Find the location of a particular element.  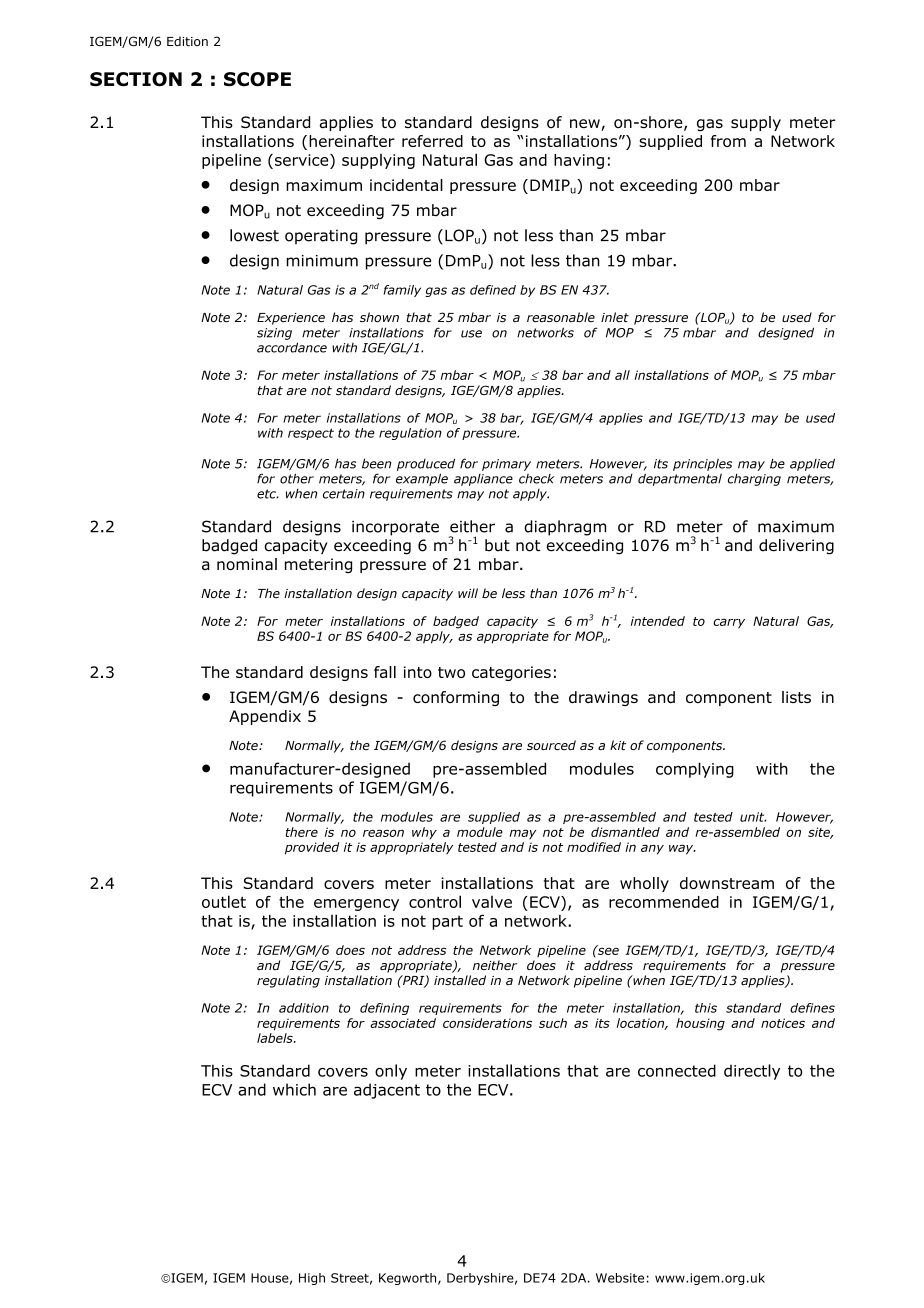

adjacent is located at coordinates (387, 1091).
